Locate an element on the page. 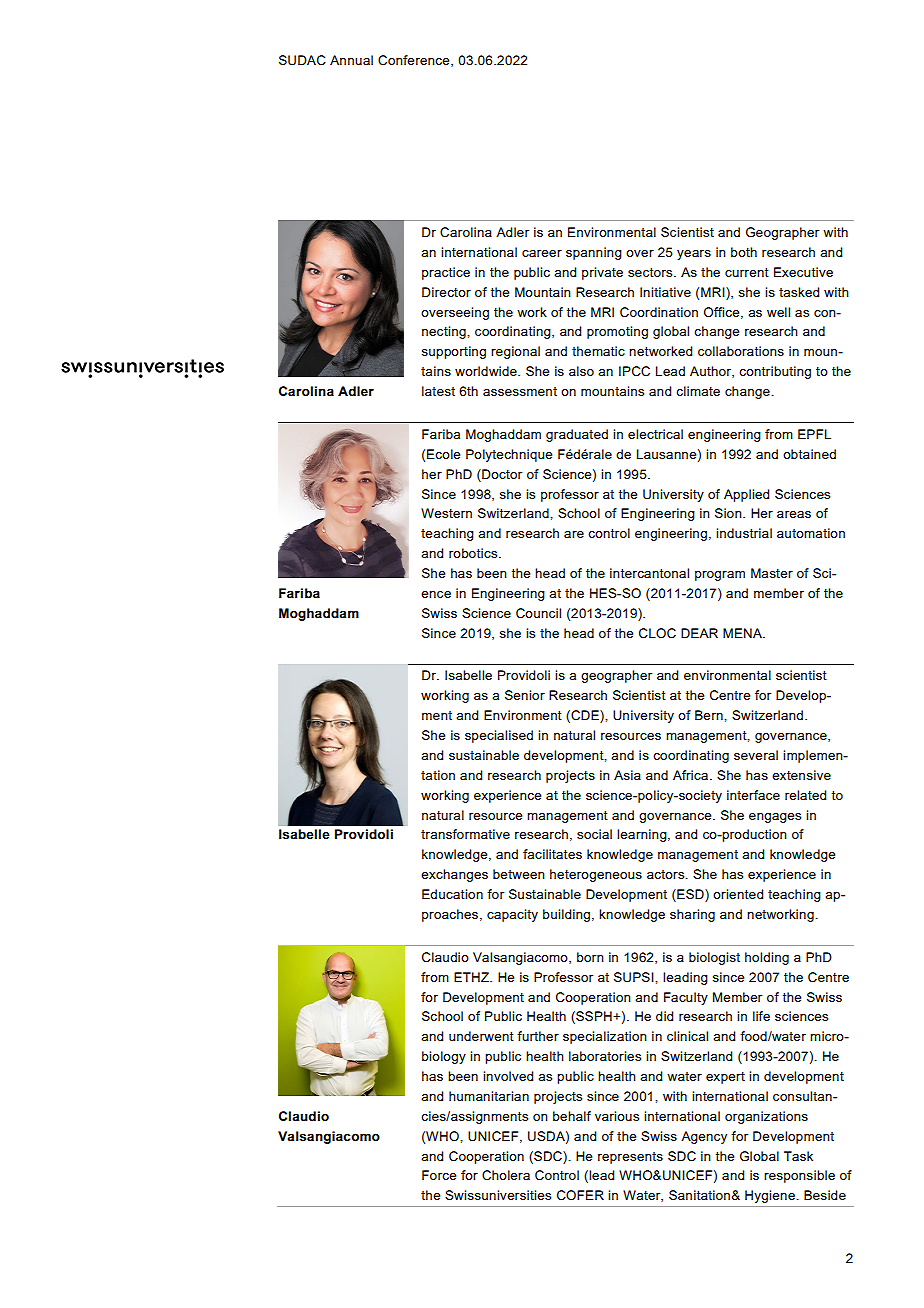  Force is located at coordinates (439, 1175).
